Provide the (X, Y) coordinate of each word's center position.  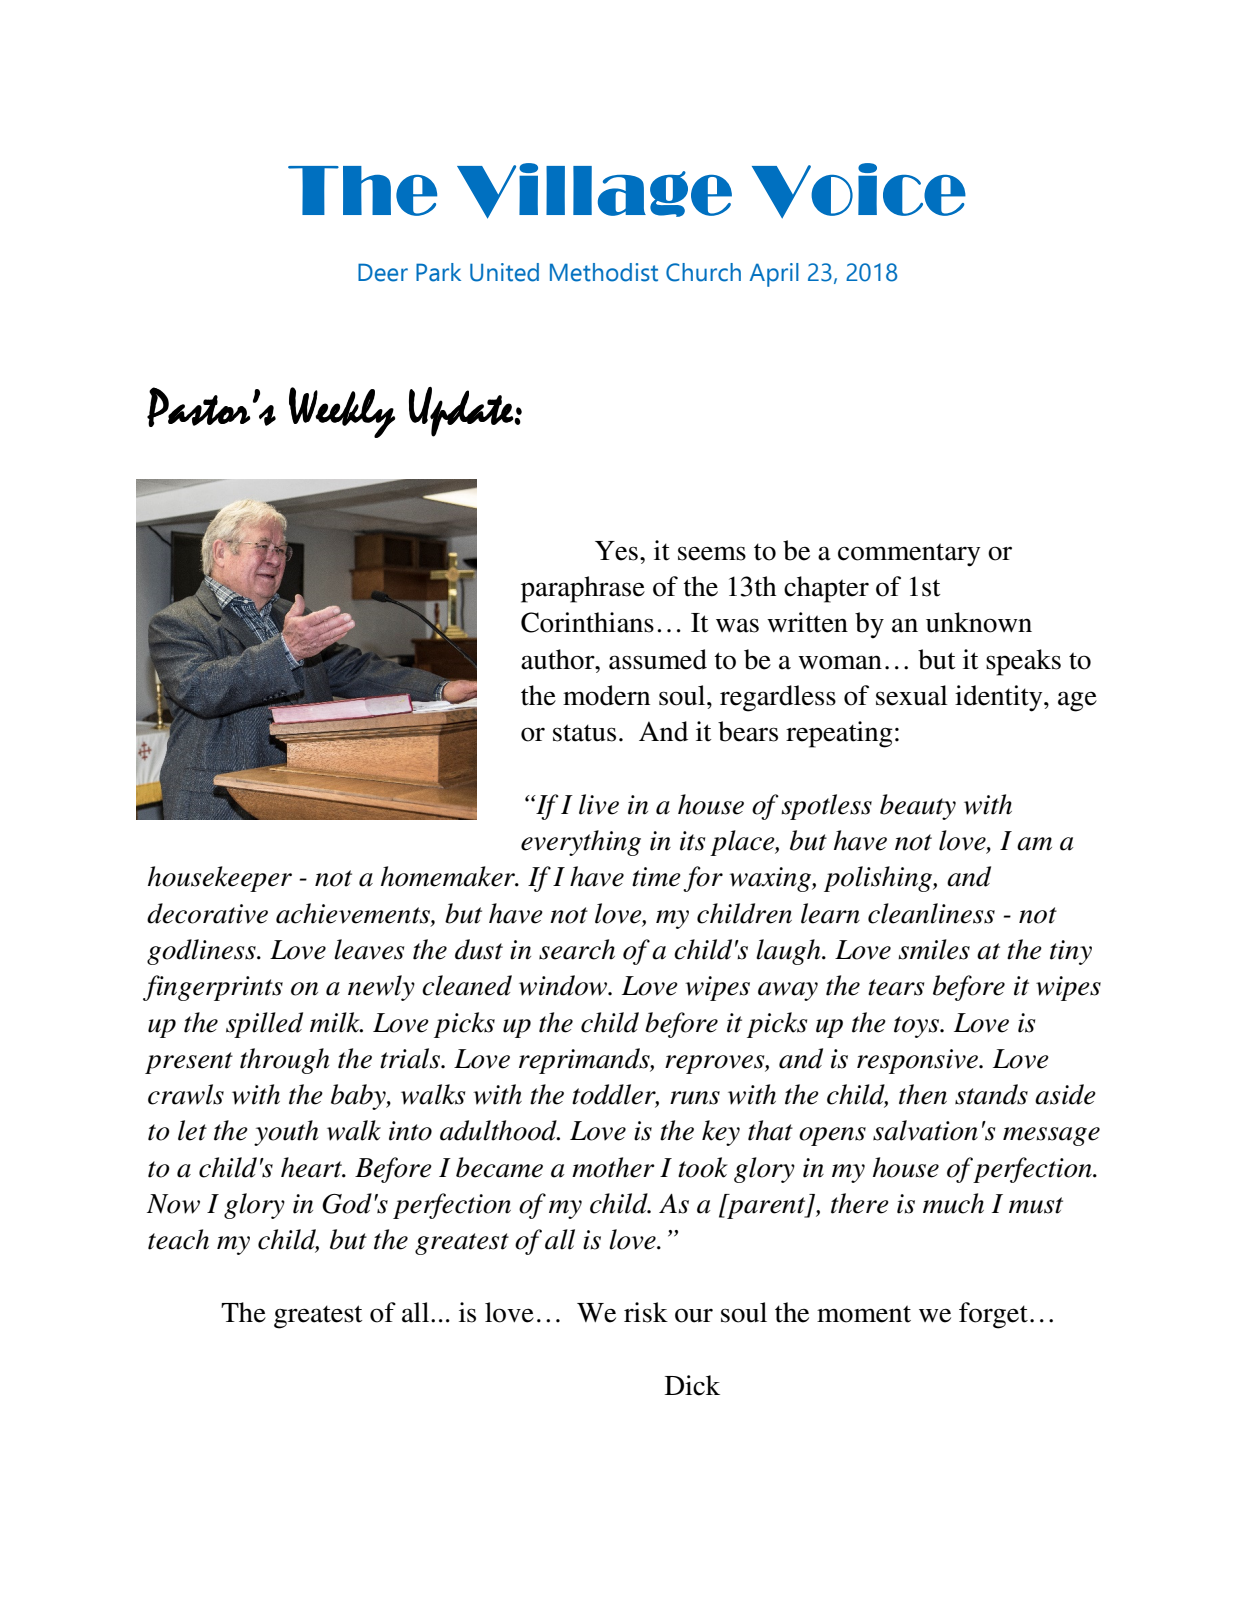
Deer (383, 272)
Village (594, 191)
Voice (859, 191)
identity (1000, 698)
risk (646, 1312)
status (584, 733)
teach (178, 1239)
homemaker (449, 876)
